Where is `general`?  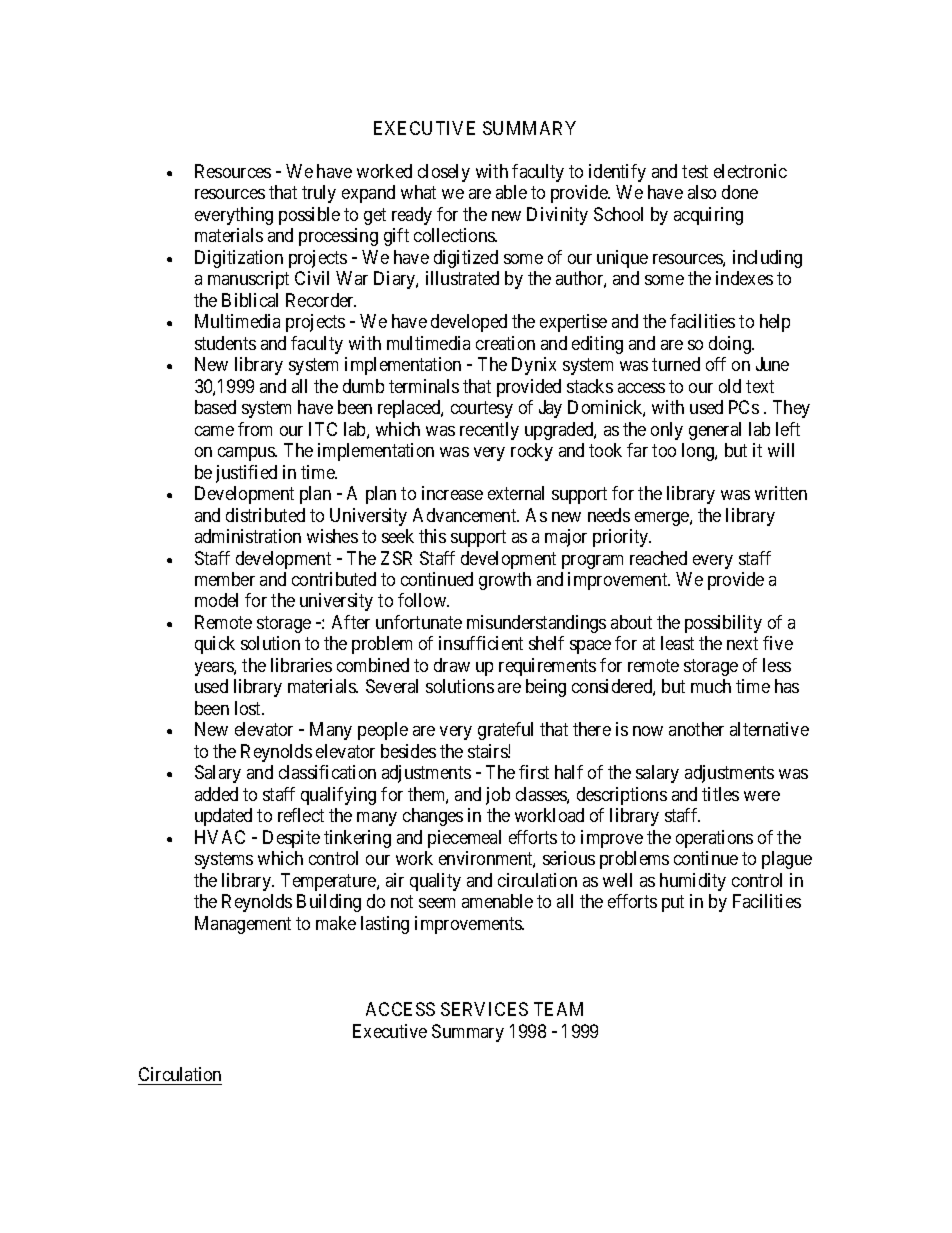
general is located at coordinates (715, 431).
